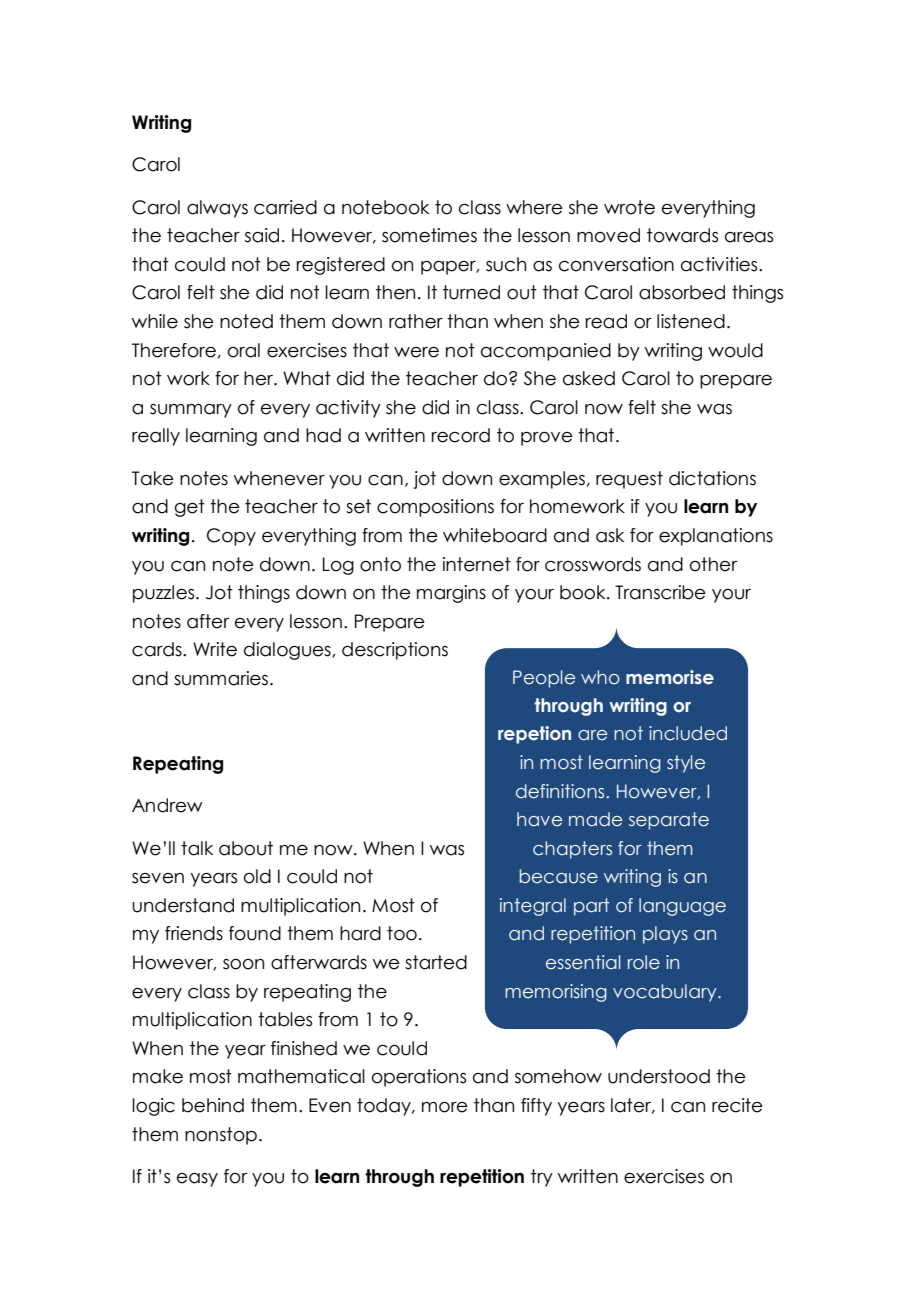  I want to click on have, so click(539, 819).
